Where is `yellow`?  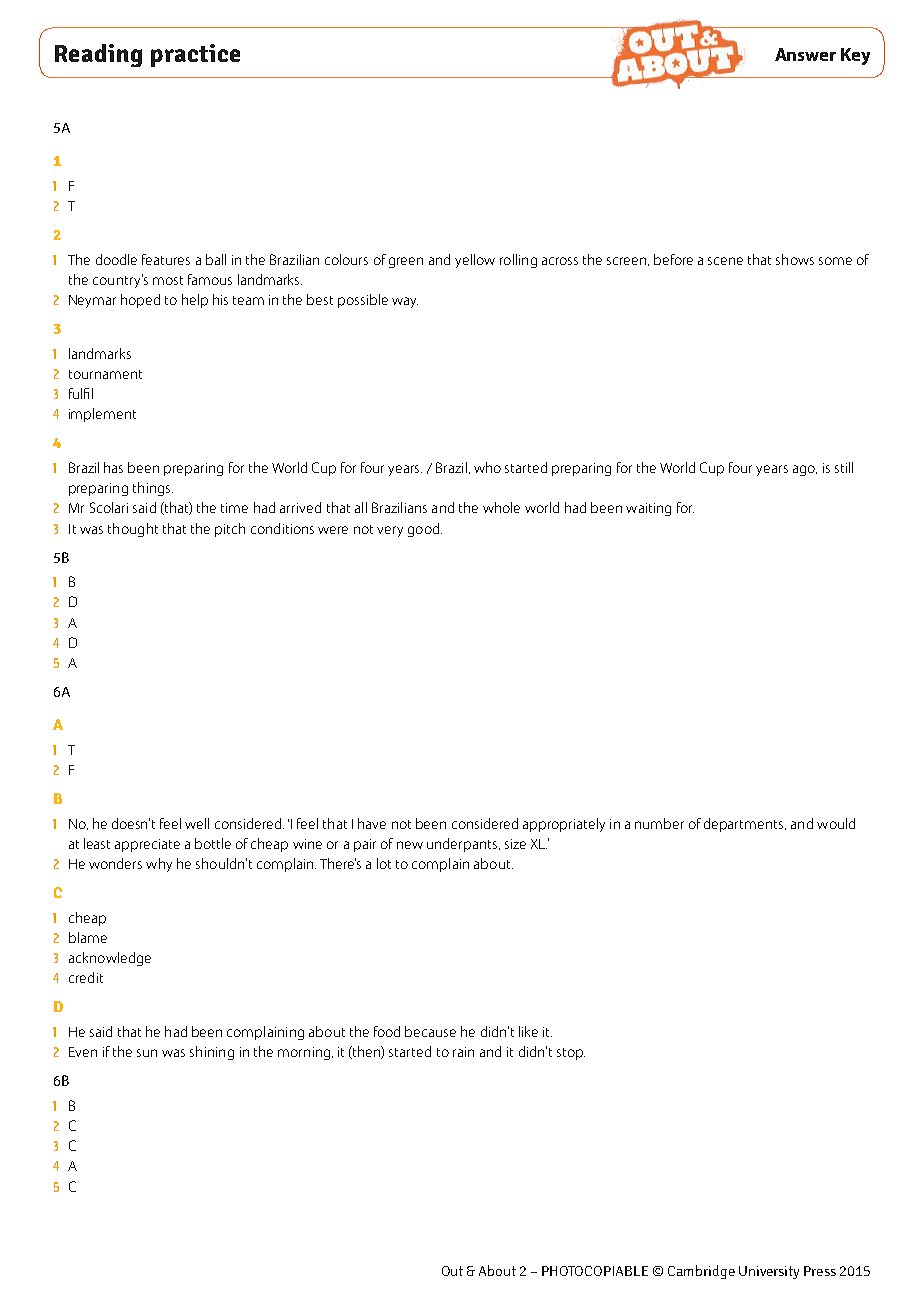 yellow is located at coordinates (475, 261).
